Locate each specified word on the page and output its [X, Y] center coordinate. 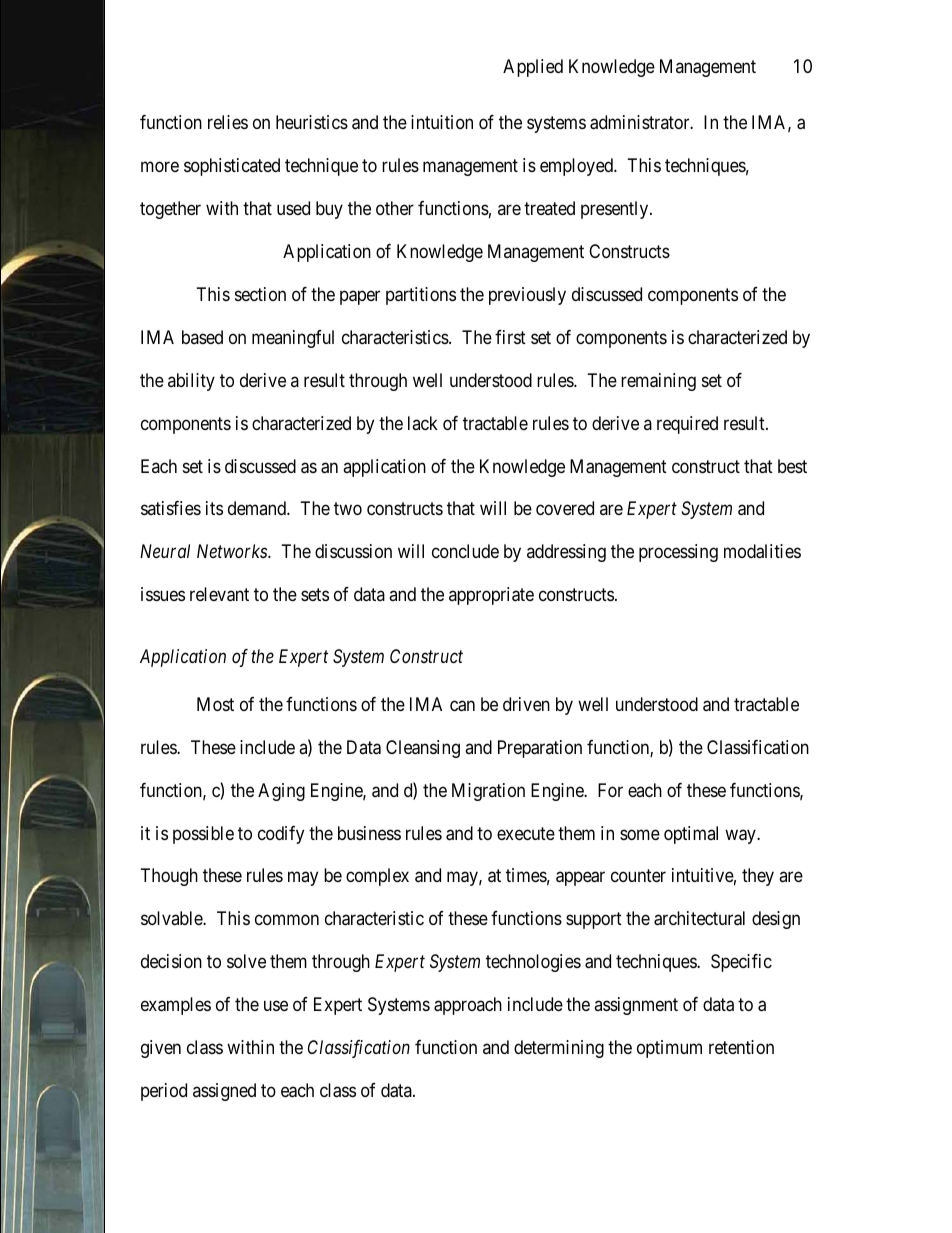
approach [468, 1006]
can [462, 706]
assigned [224, 1092]
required [687, 425]
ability [191, 382]
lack [423, 423]
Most [215, 704]
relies [228, 122]
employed [577, 167]
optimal [691, 835]
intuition [442, 122]
